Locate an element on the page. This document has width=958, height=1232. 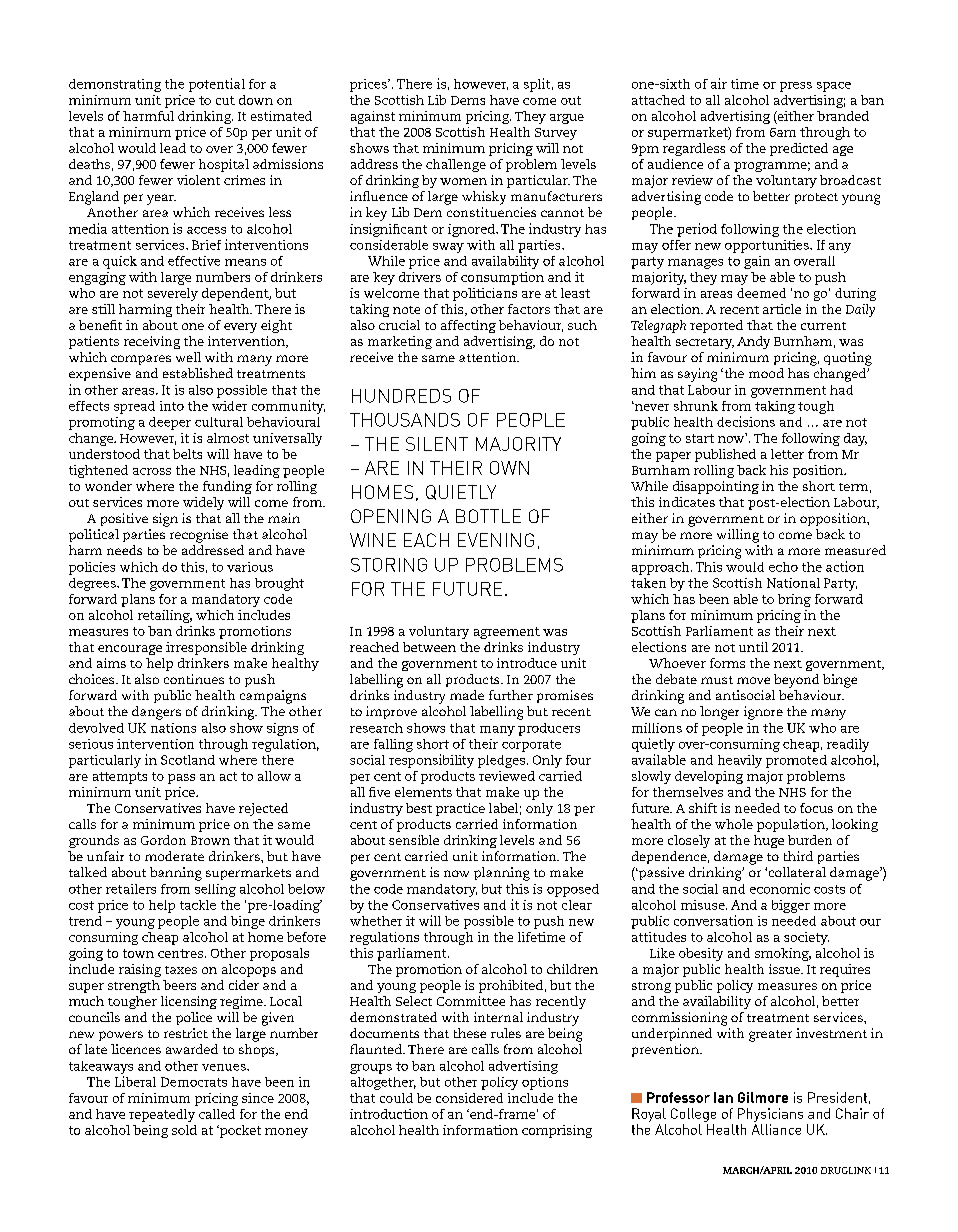
Dems is located at coordinates (468, 100).
